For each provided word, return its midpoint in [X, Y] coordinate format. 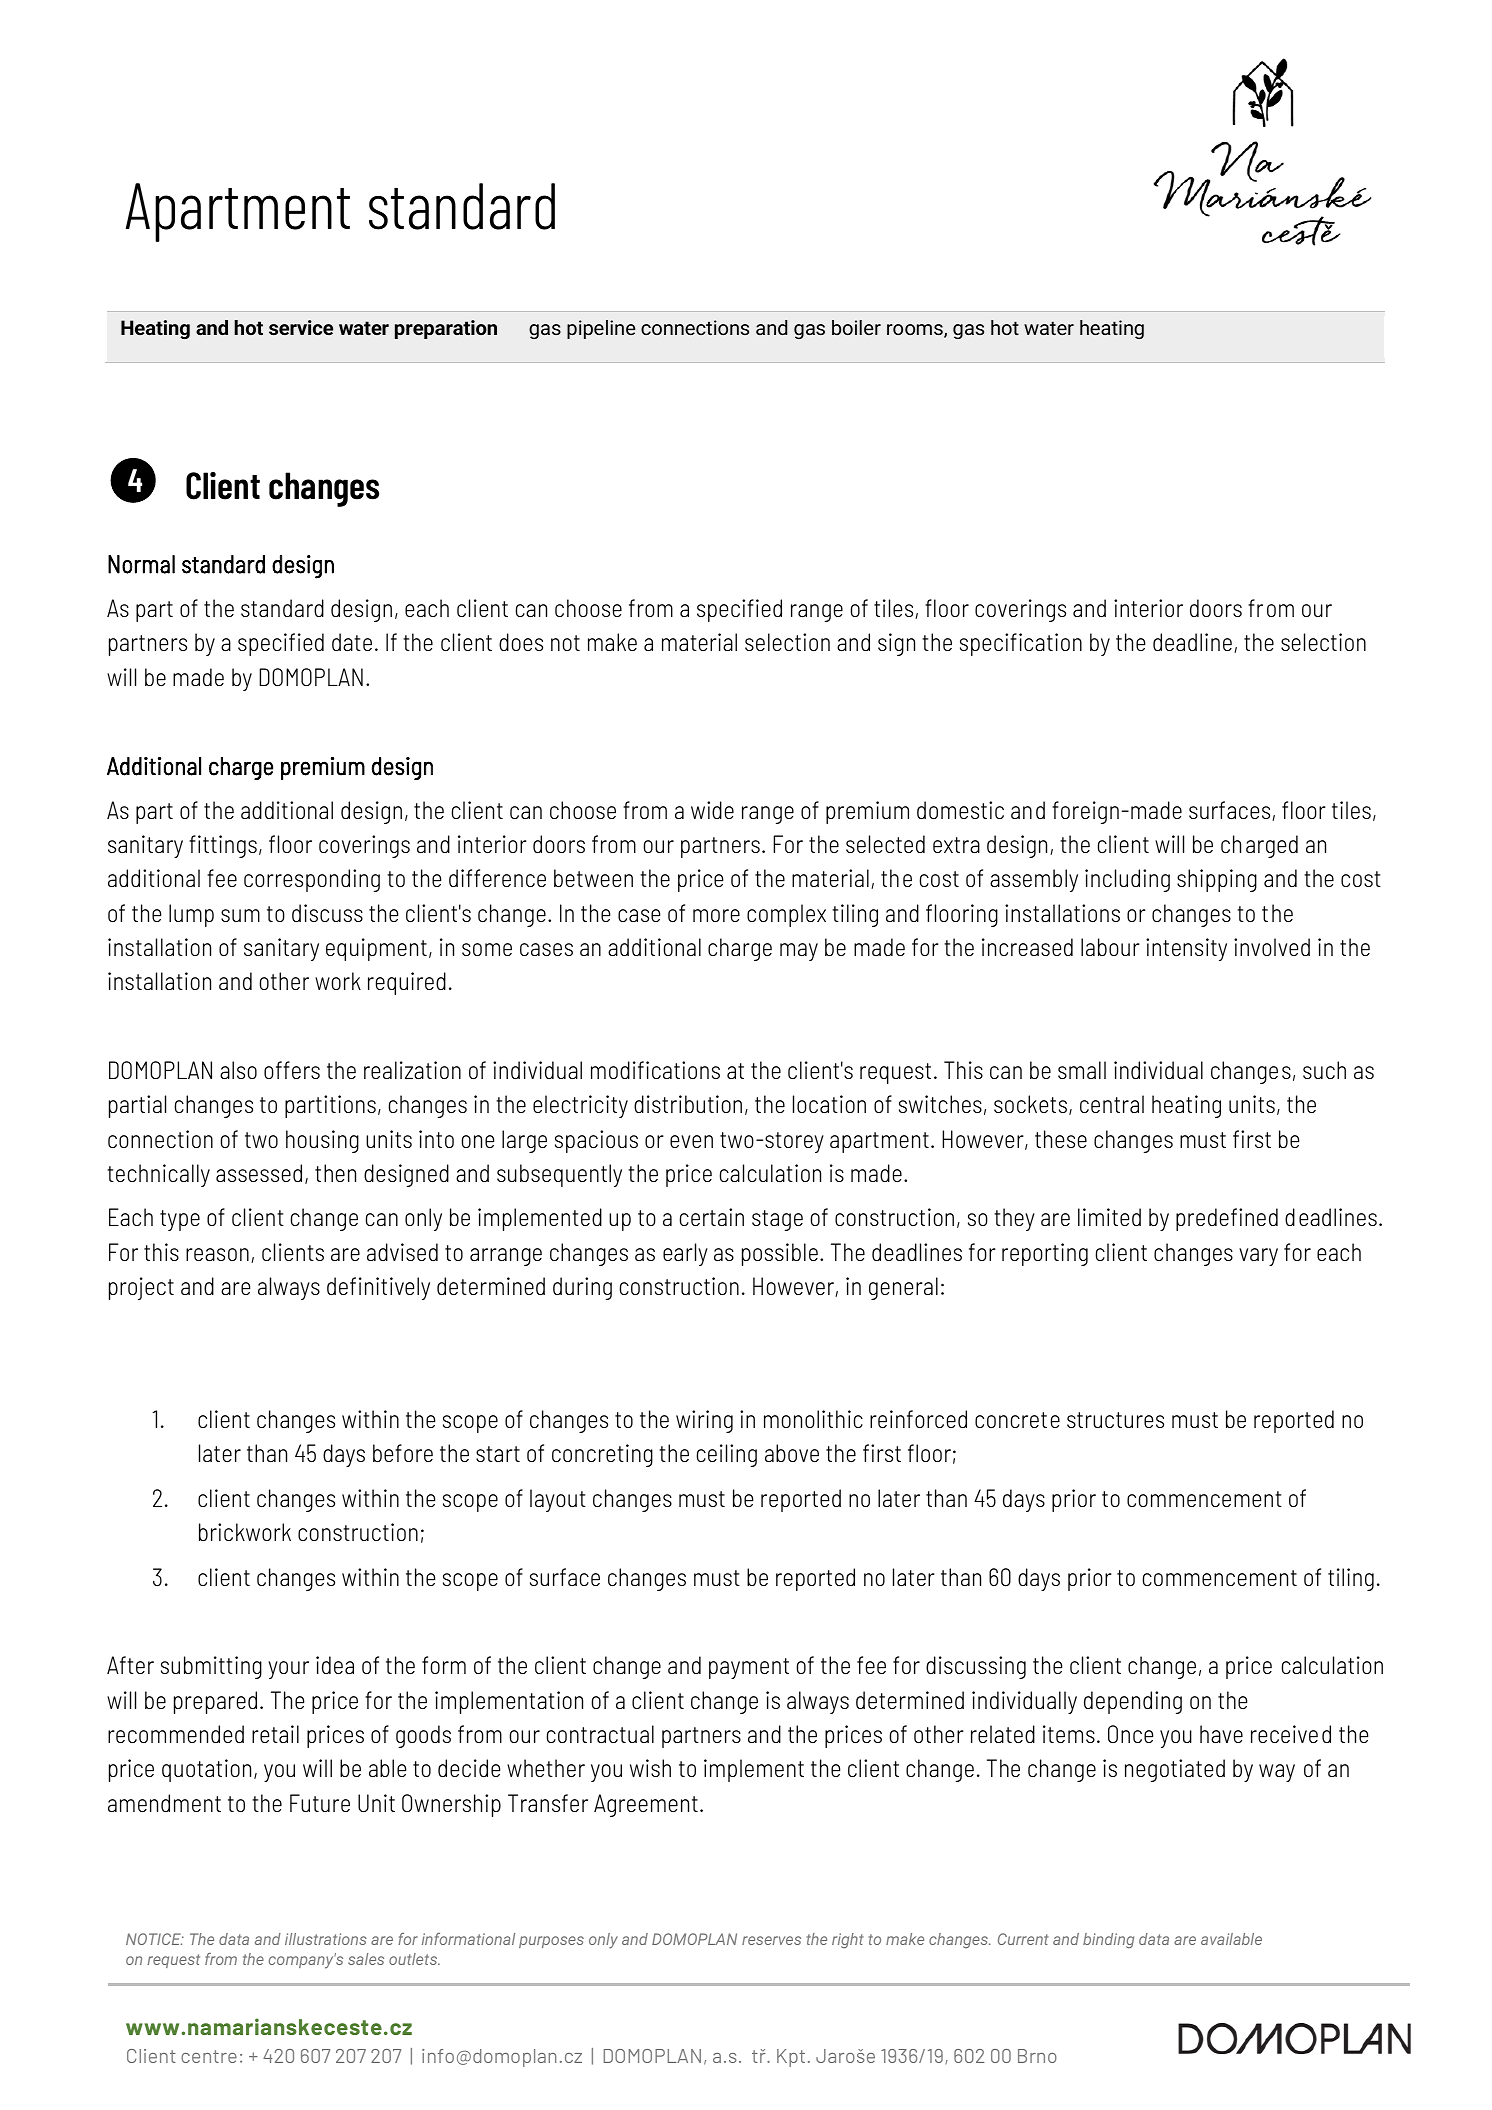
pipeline [601, 329]
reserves [771, 1940]
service [301, 327]
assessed [259, 1173]
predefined [1227, 1219]
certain [712, 1217]
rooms [916, 331]
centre [209, 2056]
